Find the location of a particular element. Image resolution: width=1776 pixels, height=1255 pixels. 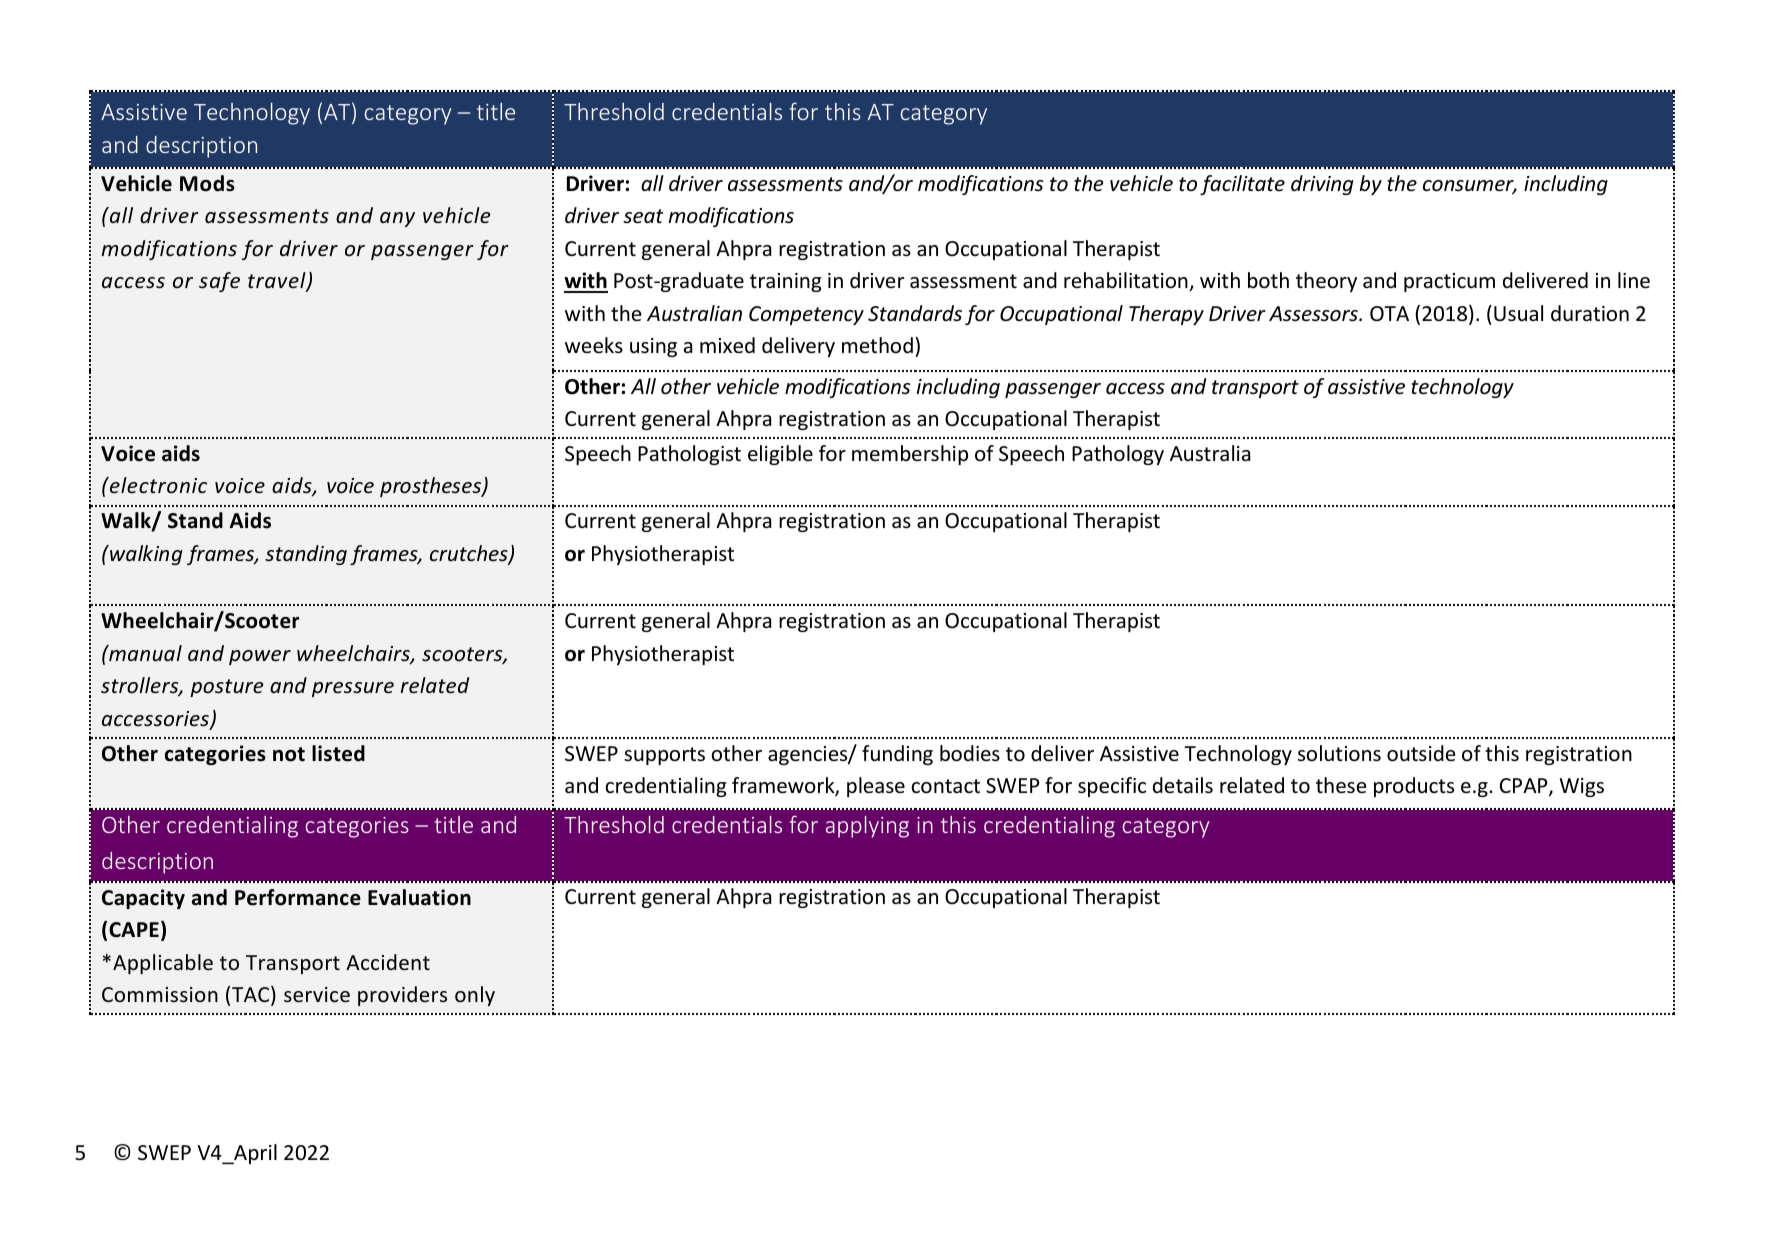

any is located at coordinates (397, 219).
